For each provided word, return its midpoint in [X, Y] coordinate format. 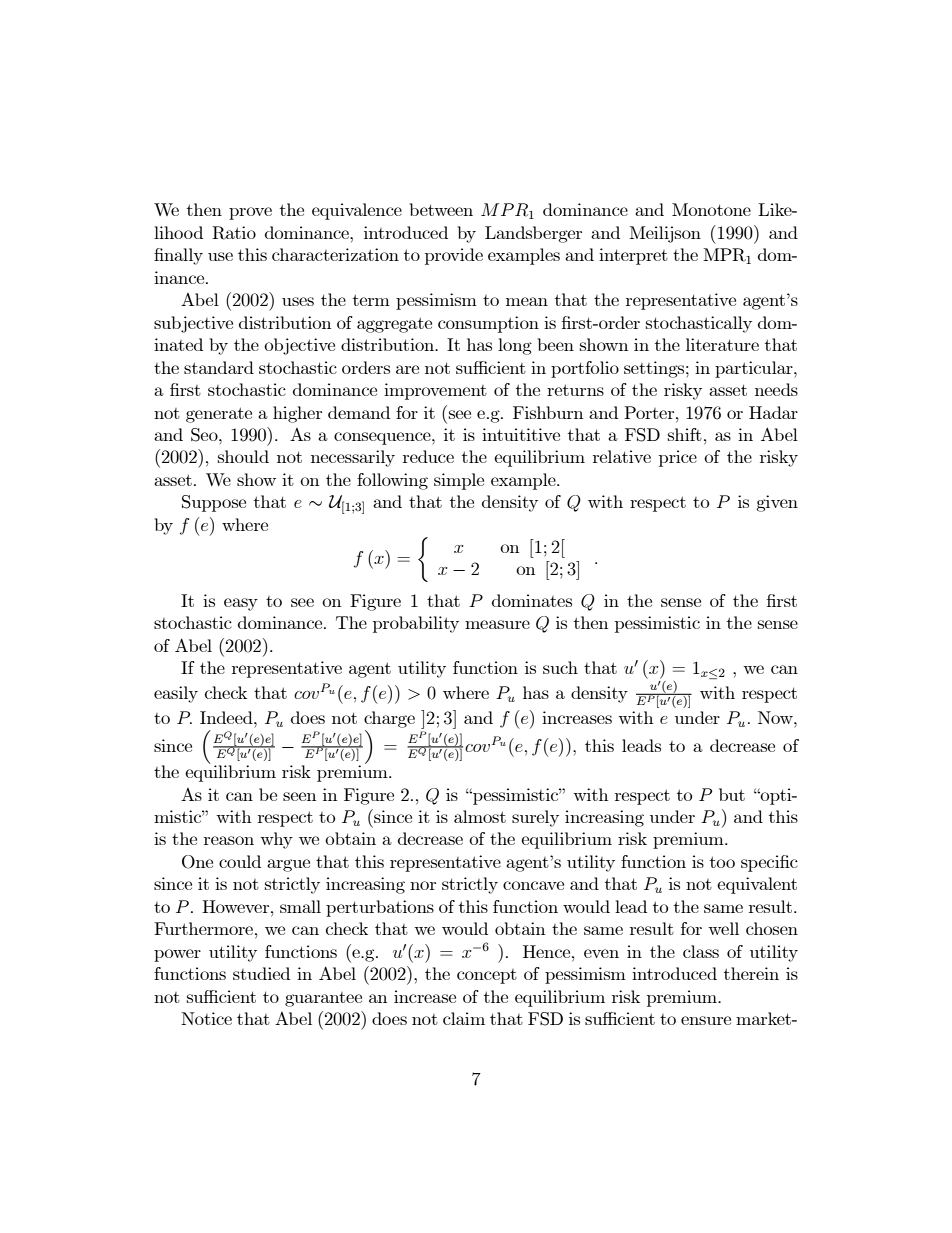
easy [241, 604]
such [560, 667]
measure [497, 624]
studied [261, 973]
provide [454, 256]
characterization [335, 254]
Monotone [711, 209]
